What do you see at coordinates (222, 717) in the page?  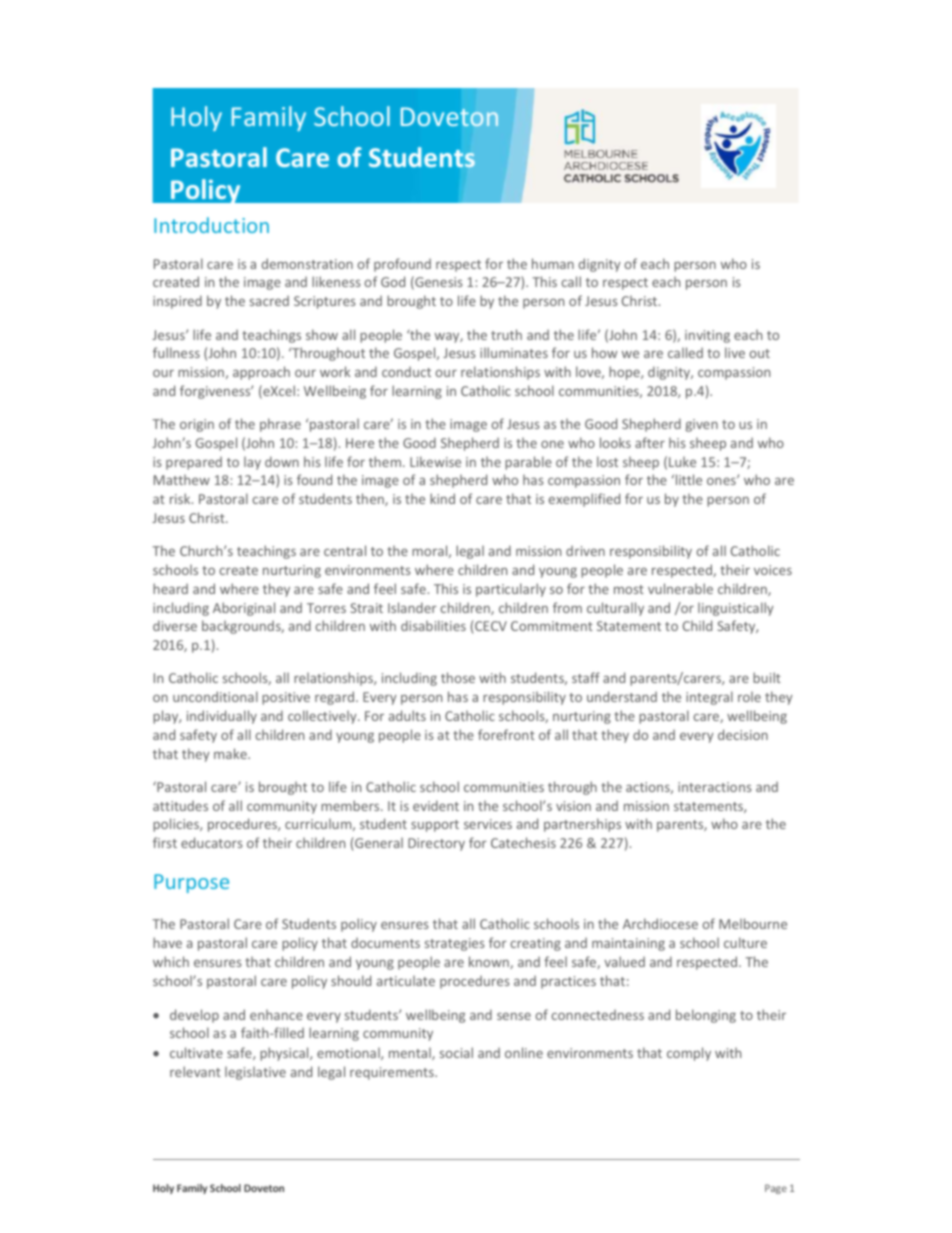 I see `individually` at bounding box center [222, 717].
